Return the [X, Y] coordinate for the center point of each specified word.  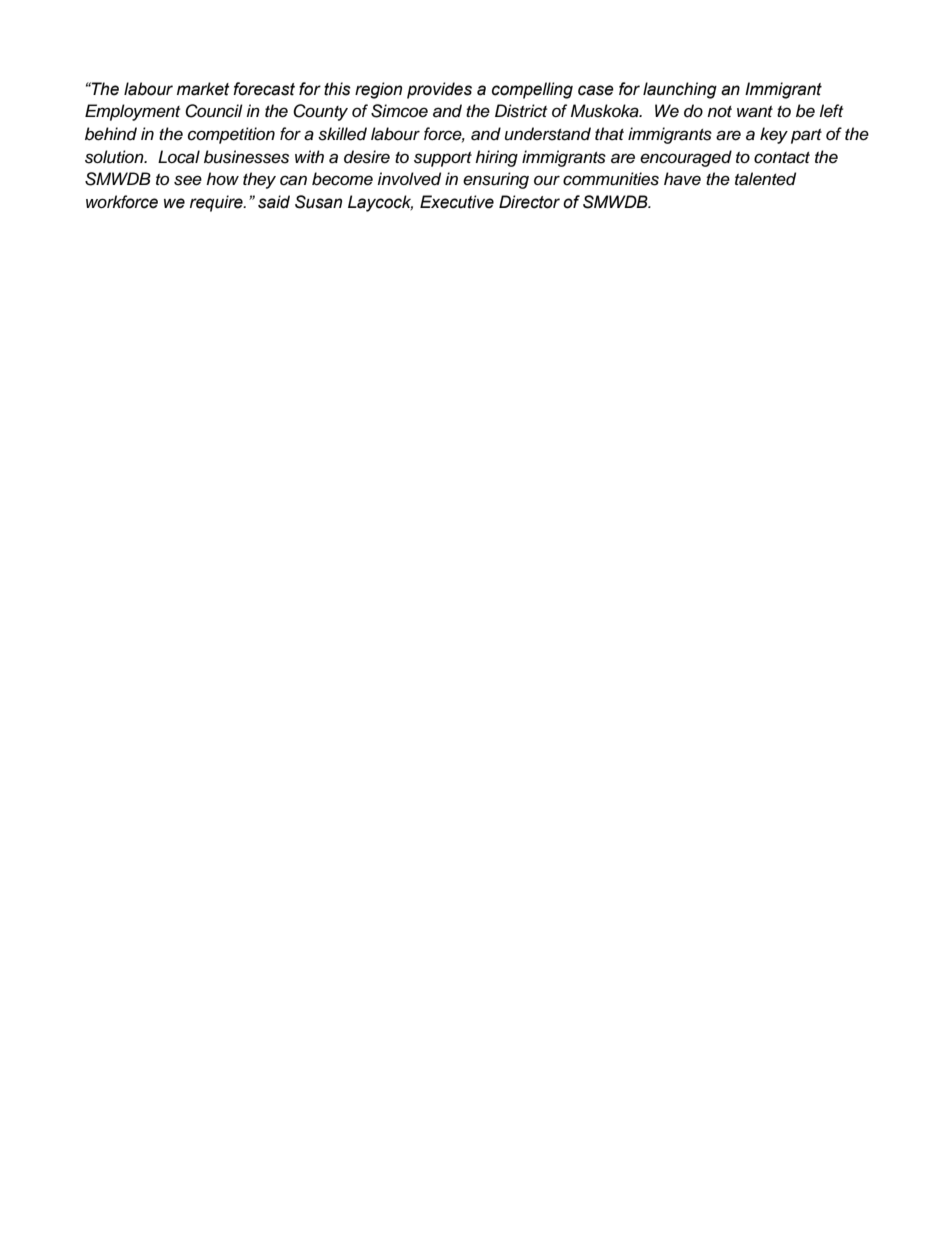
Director [529, 202]
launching [680, 90]
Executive [457, 202]
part [806, 136]
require [217, 203]
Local [179, 157]
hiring [496, 158]
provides [439, 90]
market [203, 89]
